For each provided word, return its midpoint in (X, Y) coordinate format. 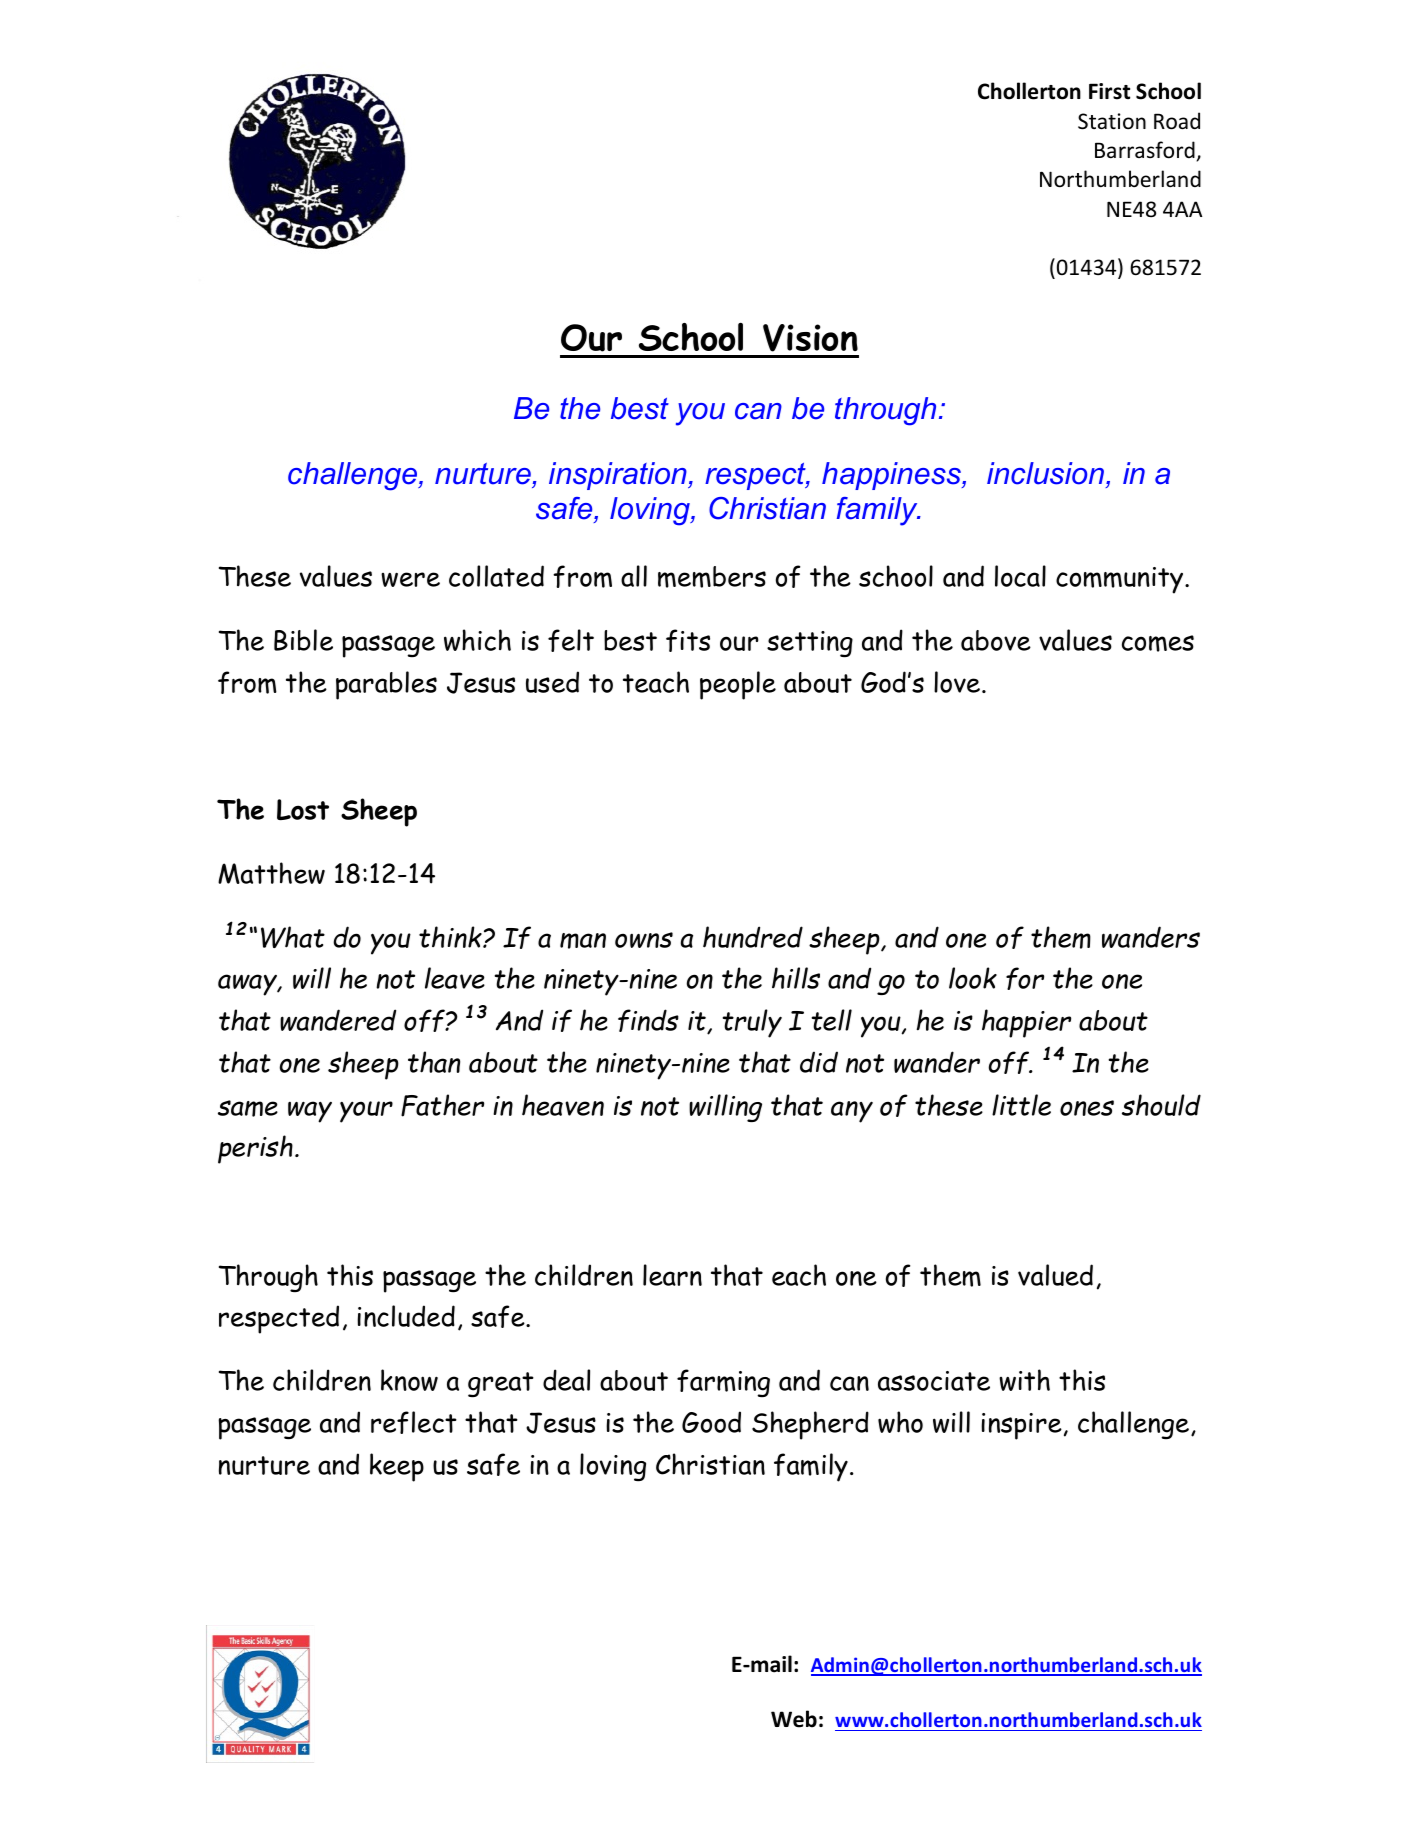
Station (1112, 121)
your (366, 1112)
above (996, 640)
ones (1087, 1108)
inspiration (619, 476)
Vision (810, 338)
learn (672, 1275)
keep (397, 1467)
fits (688, 640)
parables (386, 685)
